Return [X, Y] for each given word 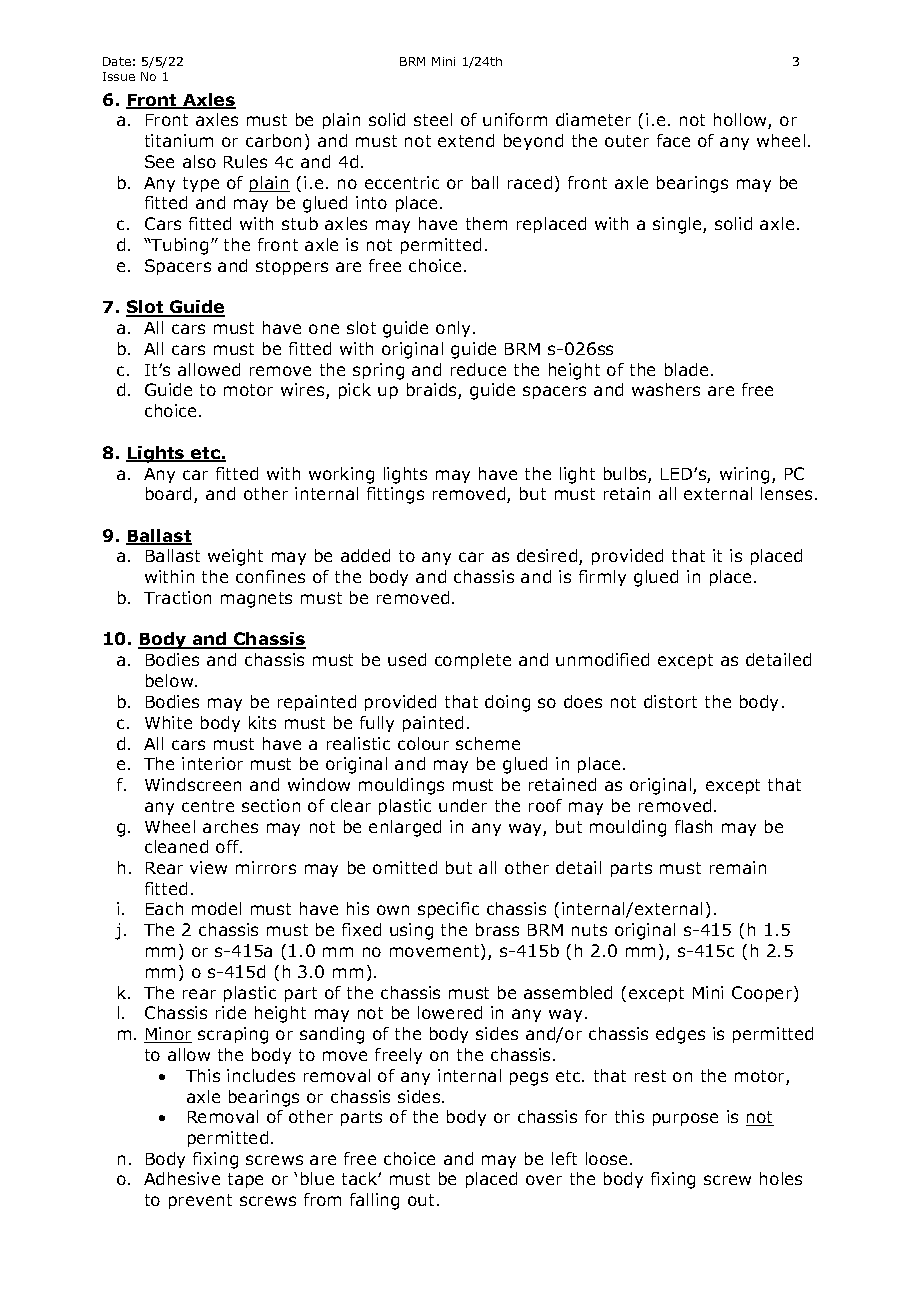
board [168, 493]
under [463, 805]
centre [208, 806]
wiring [744, 475]
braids [433, 391]
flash [693, 826]
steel [433, 119]
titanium [179, 140]
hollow [741, 121]
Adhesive [182, 1178]
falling [374, 1201]
